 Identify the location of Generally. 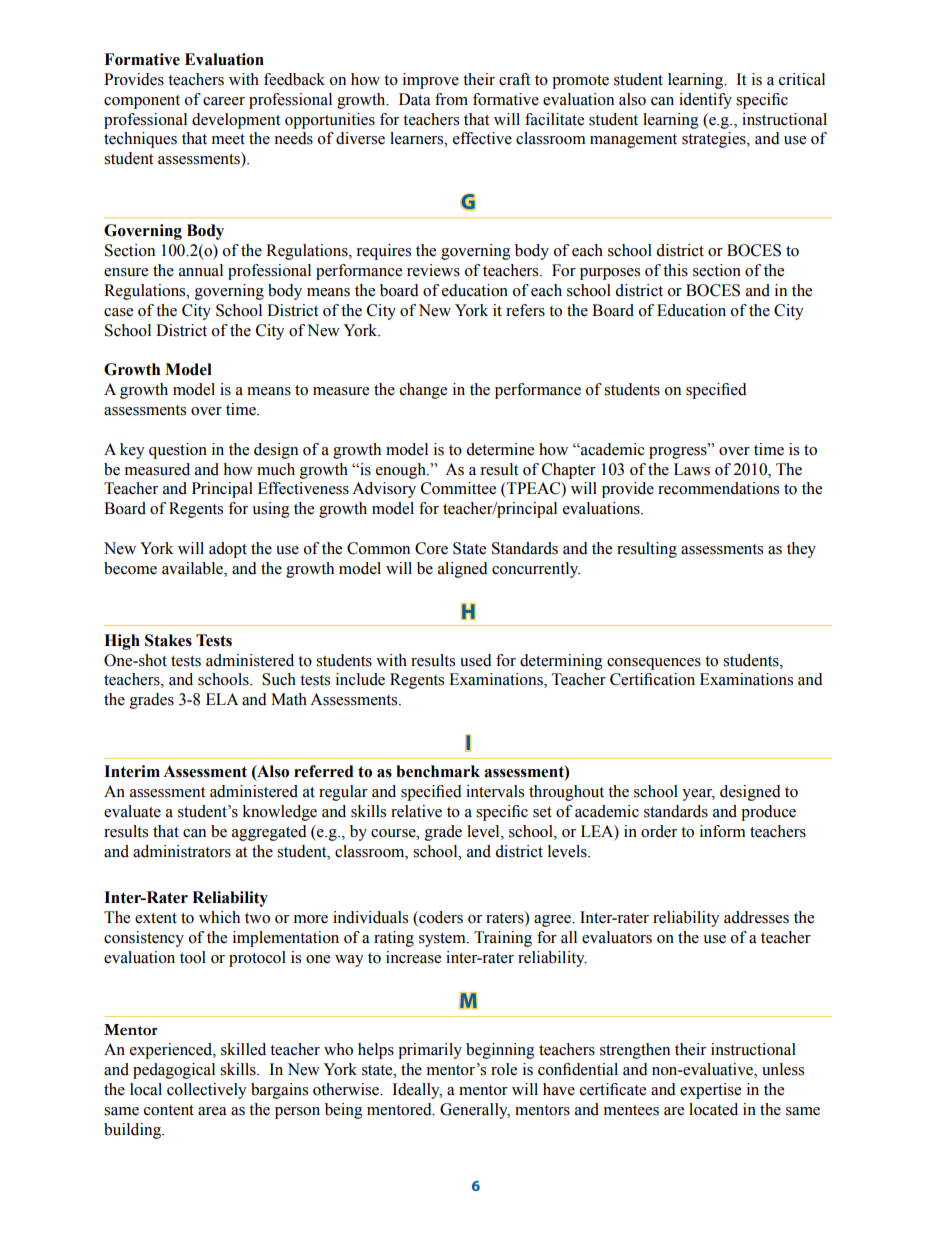
(475, 1111).
